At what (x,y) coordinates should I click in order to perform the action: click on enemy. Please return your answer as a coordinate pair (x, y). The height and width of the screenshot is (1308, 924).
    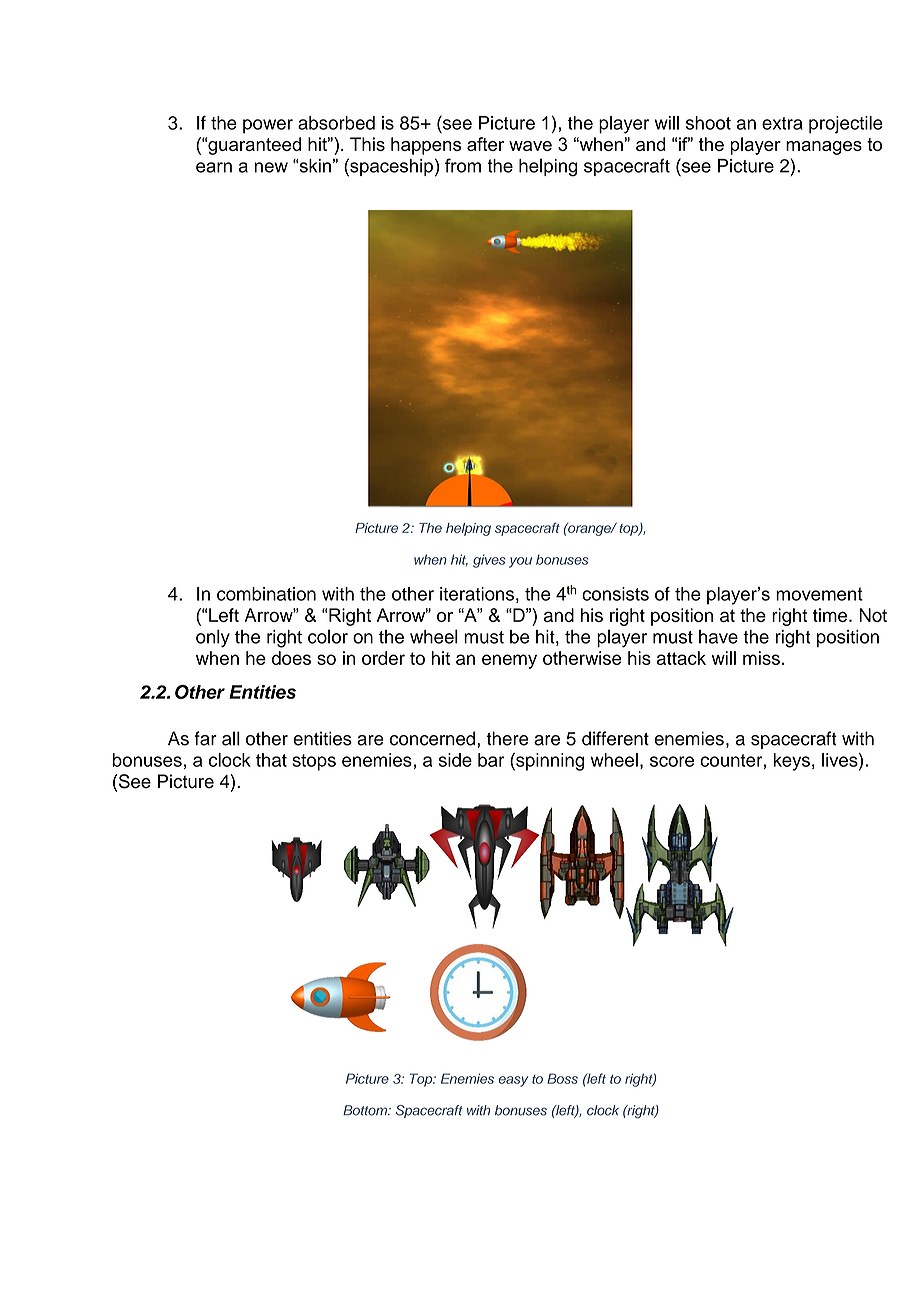
    Looking at the image, I should click on (509, 661).
